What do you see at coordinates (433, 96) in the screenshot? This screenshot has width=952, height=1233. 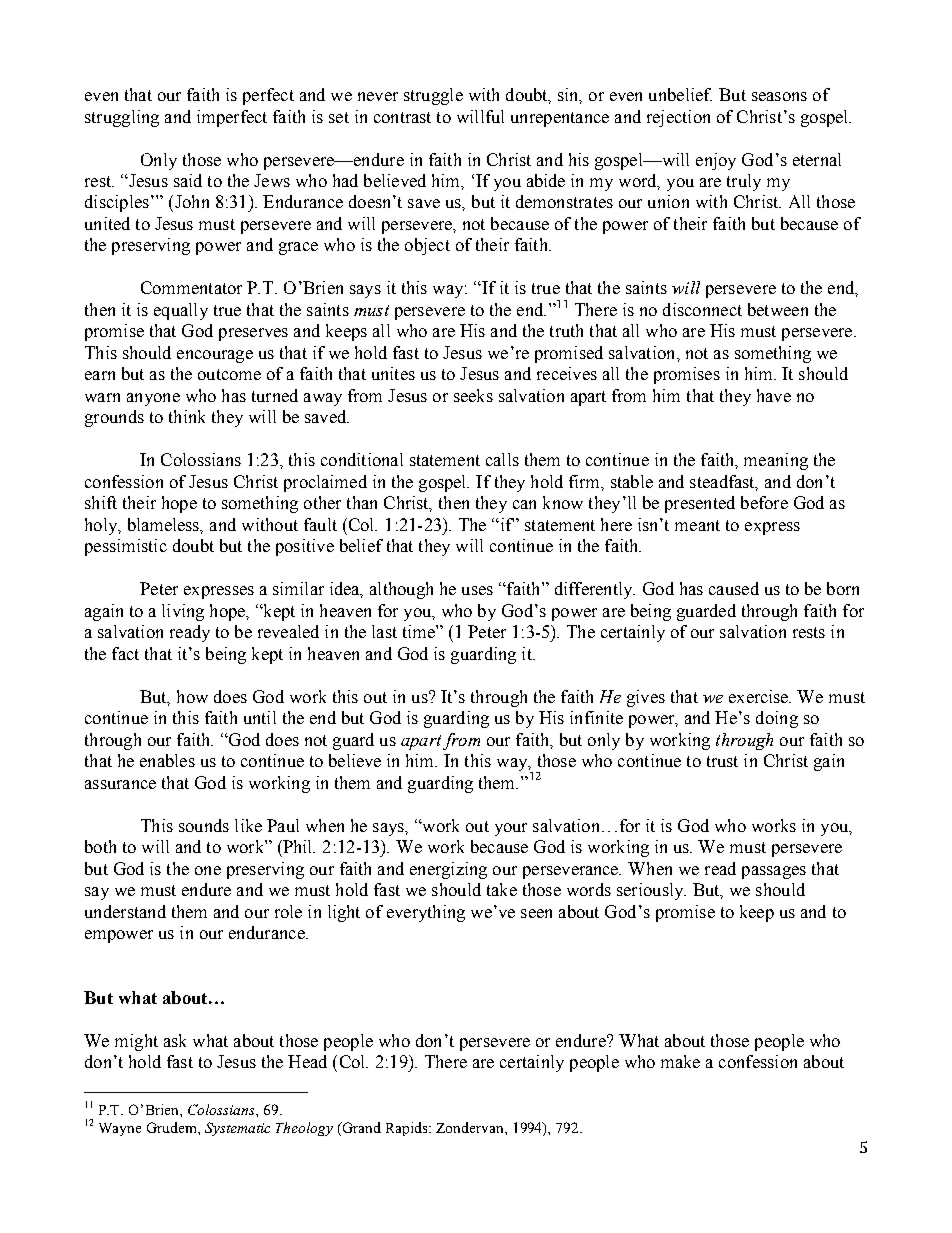 I see `struggle` at bounding box center [433, 96].
